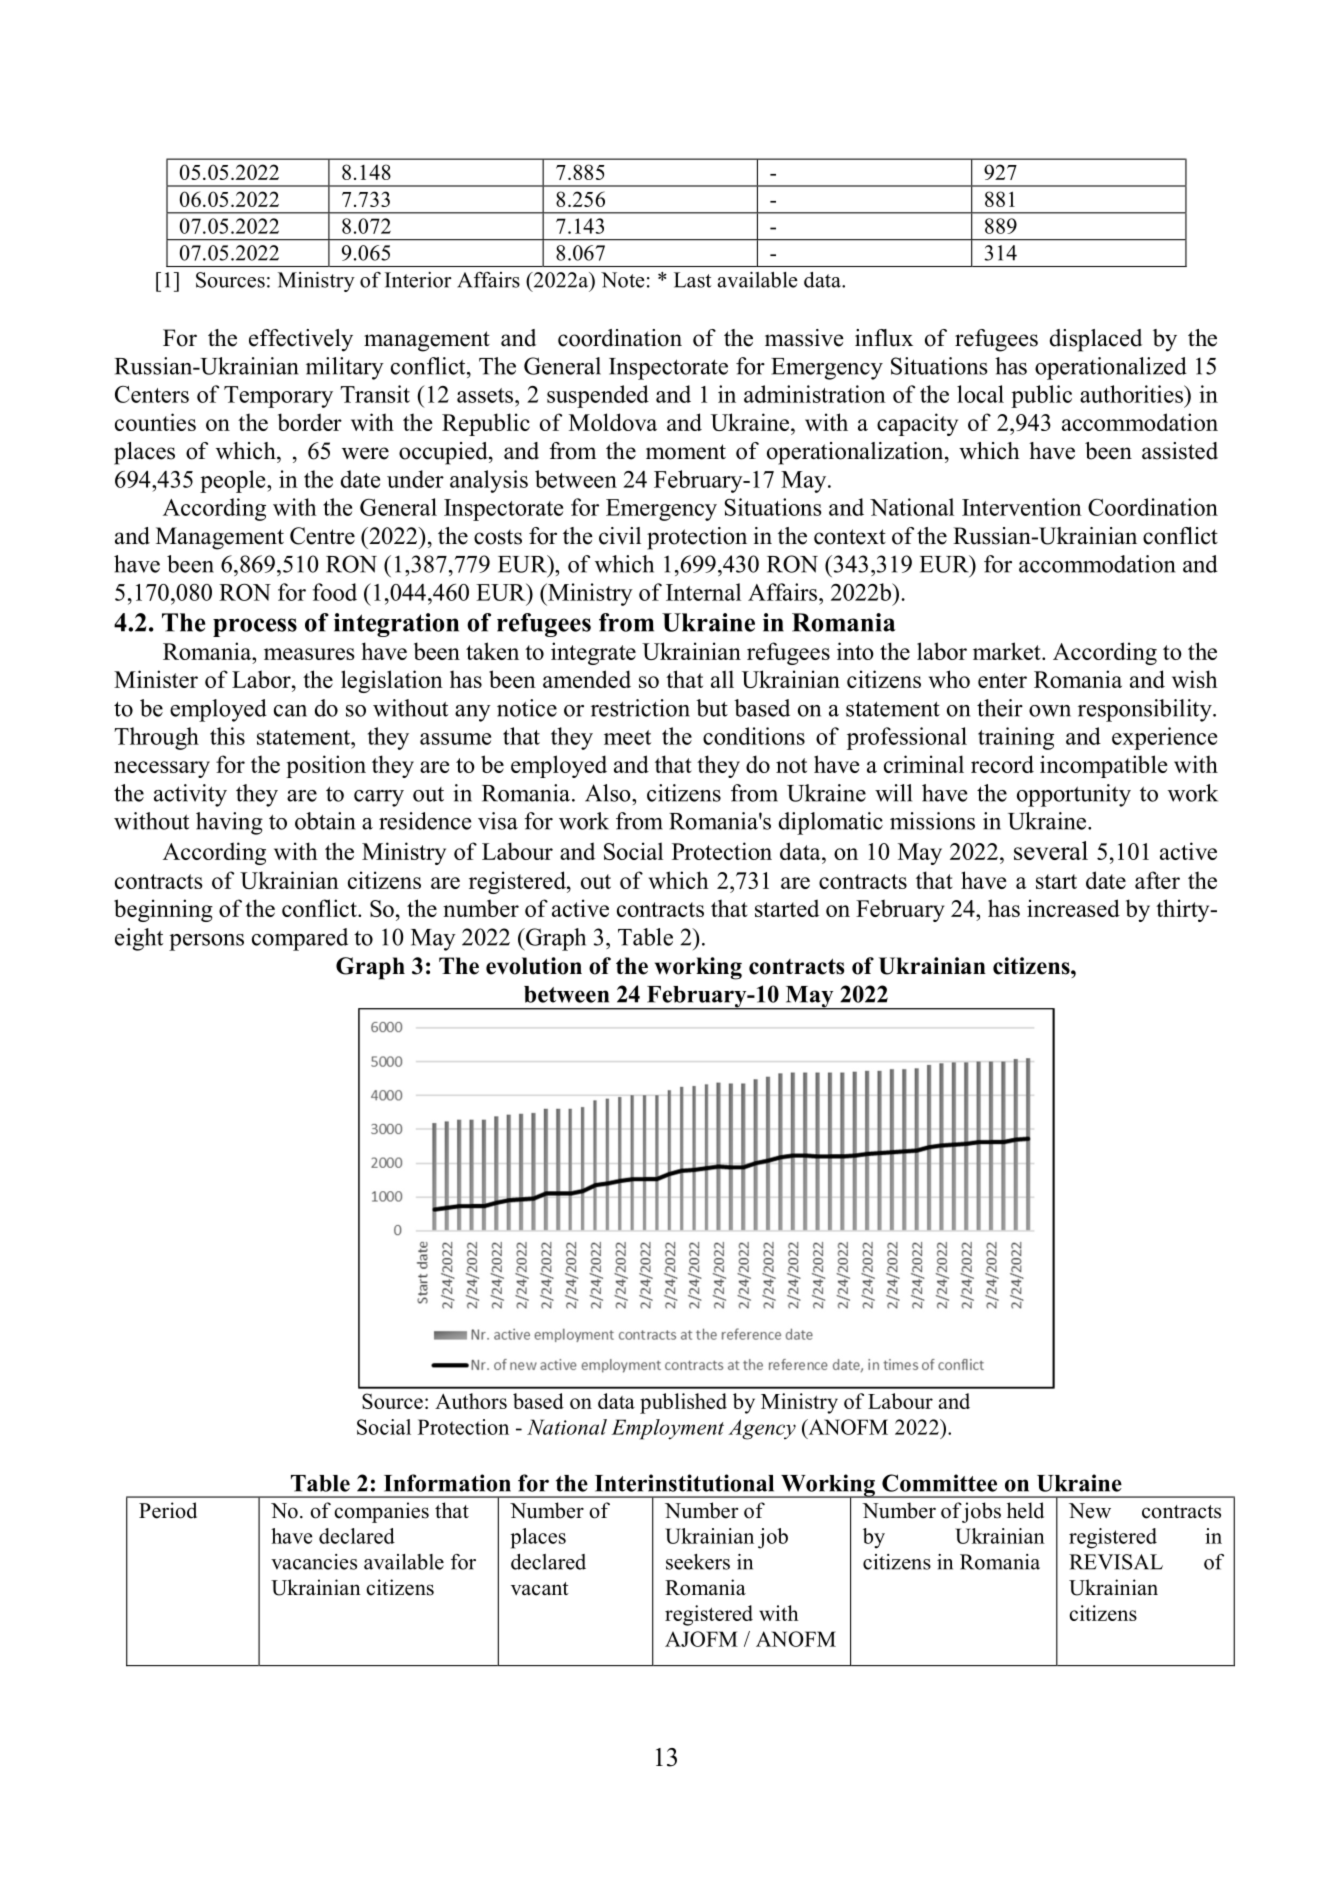  I want to click on displaced, so click(1096, 340).
